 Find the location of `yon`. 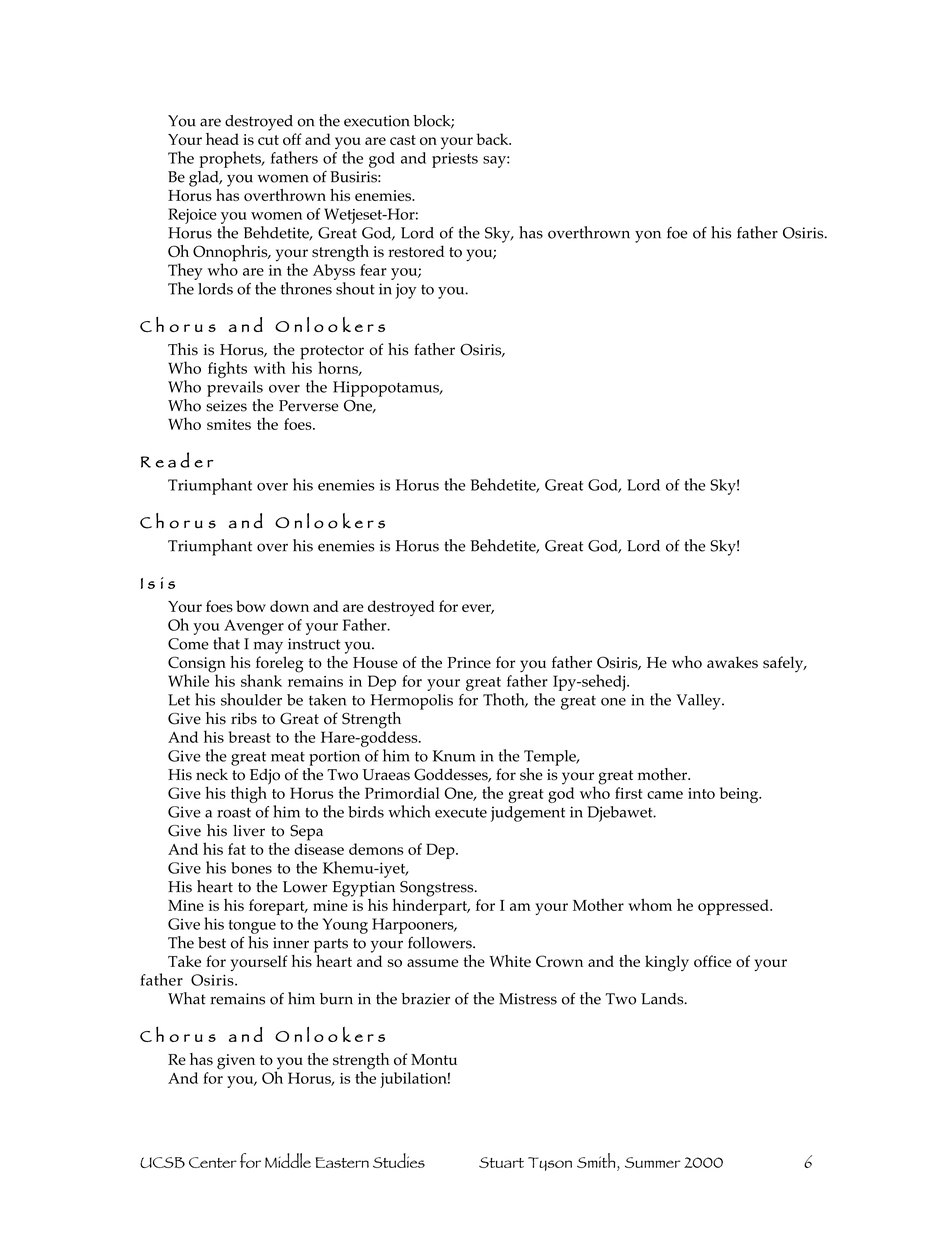

yon is located at coordinates (648, 236).
